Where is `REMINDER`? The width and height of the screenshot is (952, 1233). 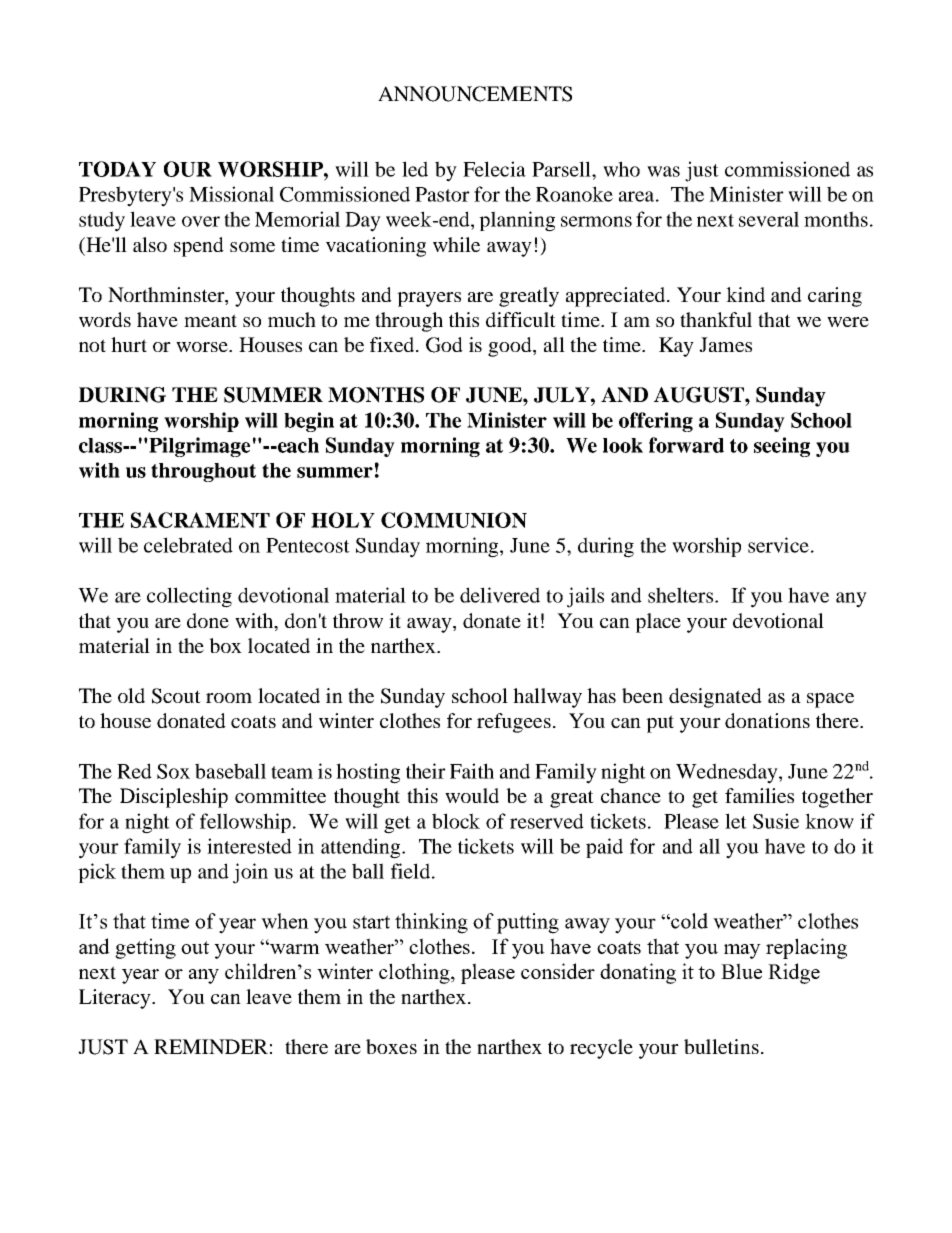
REMINDER is located at coordinates (211, 1046).
